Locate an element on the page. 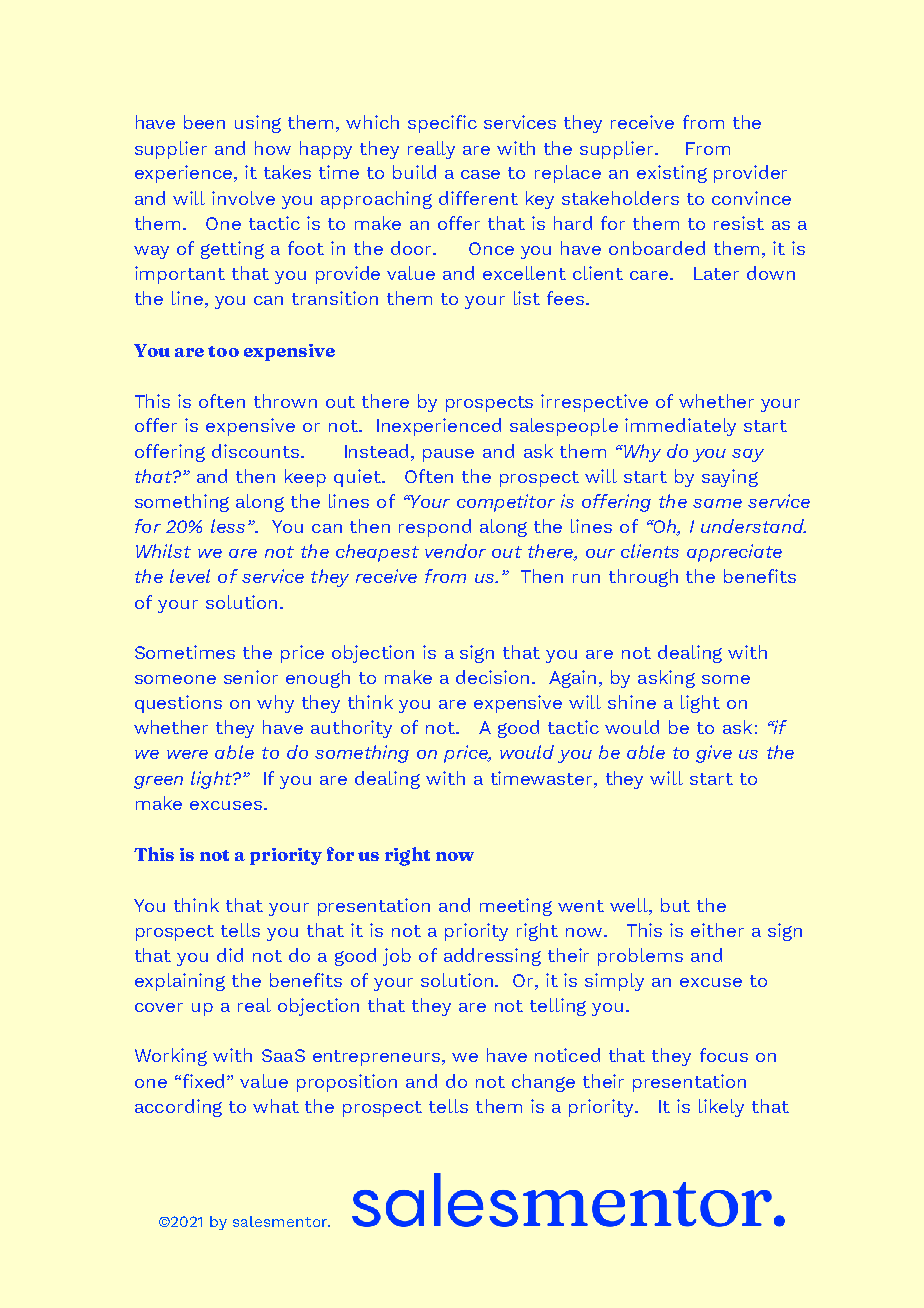 This document has width=924, height=1308. change is located at coordinates (543, 1083).
